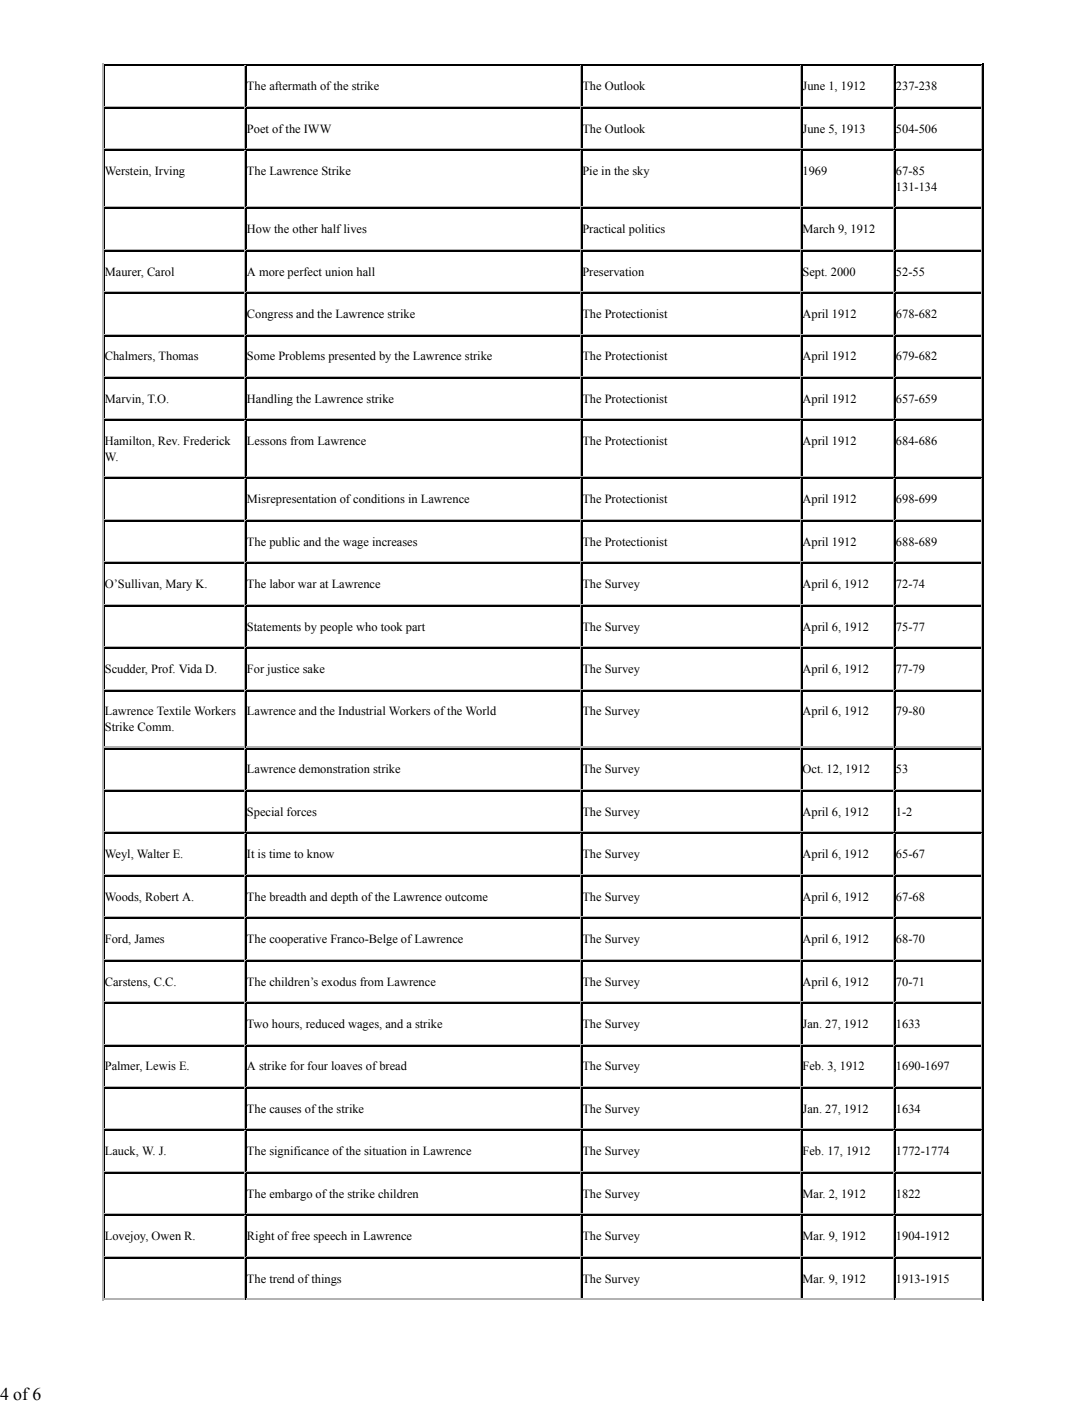 This screenshot has width=1086, height=1405. Describe the element at coordinates (166, 1235) in the screenshot. I see `Owen` at that location.
